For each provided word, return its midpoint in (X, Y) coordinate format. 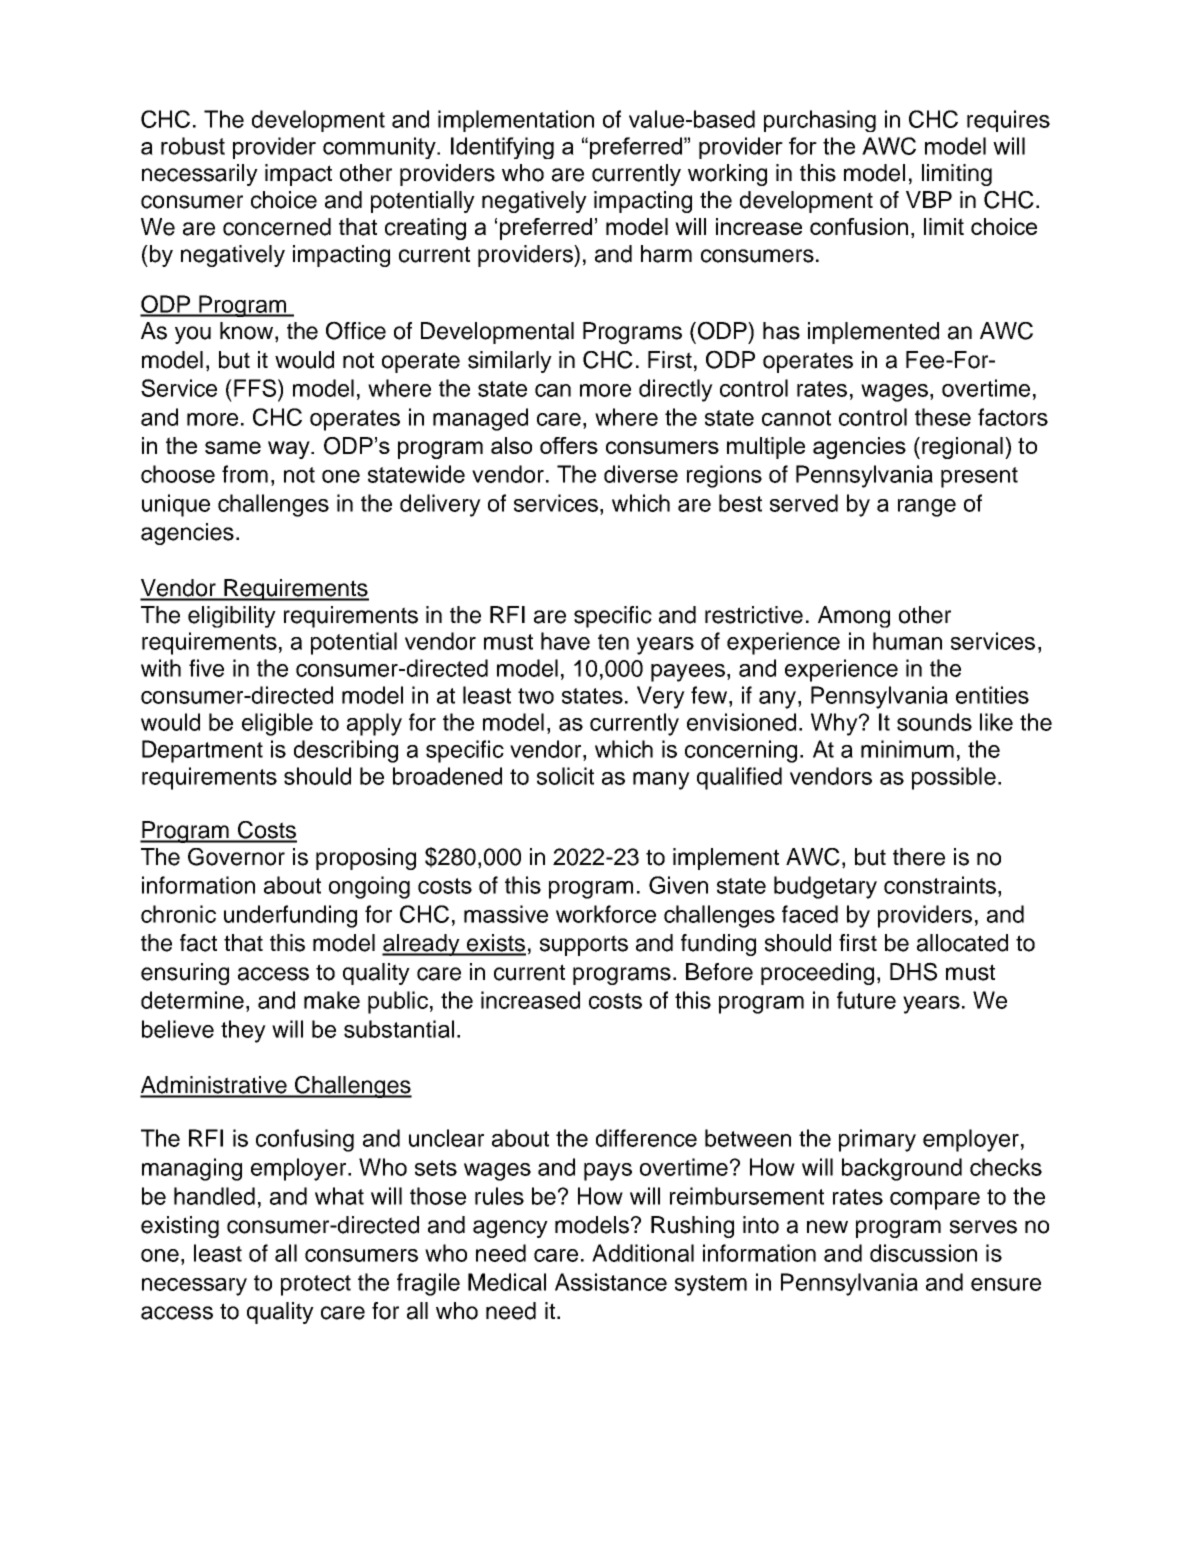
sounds (934, 722)
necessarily (200, 175)
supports (584, 945)
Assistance (611, 1282)
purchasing (820, 121)
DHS (913, 971)
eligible (277, 724)
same (233, 447)
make (332, 1000)
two (536, 696)
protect (316, 1285)
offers (569, 445)
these (943, 417)
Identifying (502, 148)
